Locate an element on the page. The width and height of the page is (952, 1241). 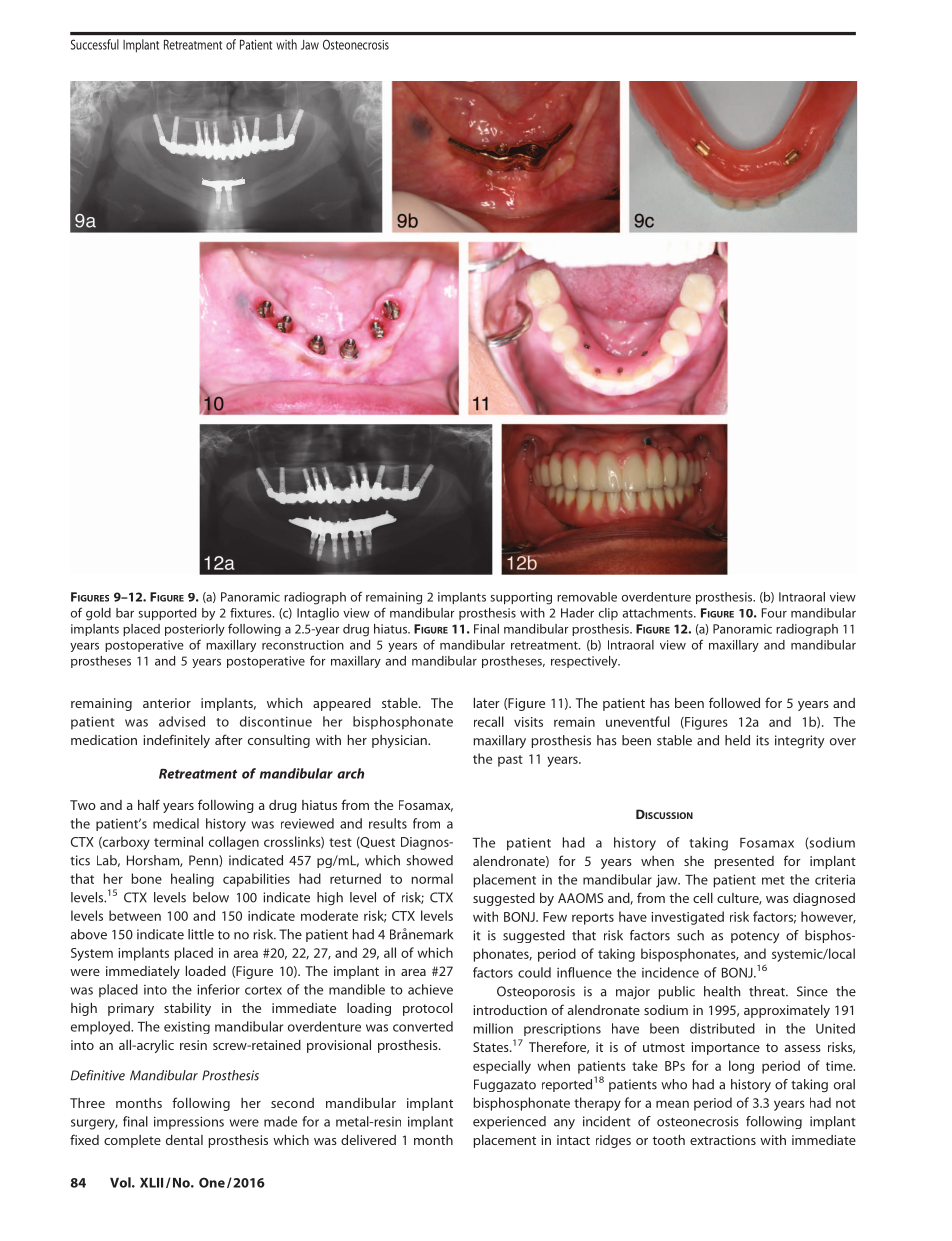
supported is located at coordinates (167, 614).
